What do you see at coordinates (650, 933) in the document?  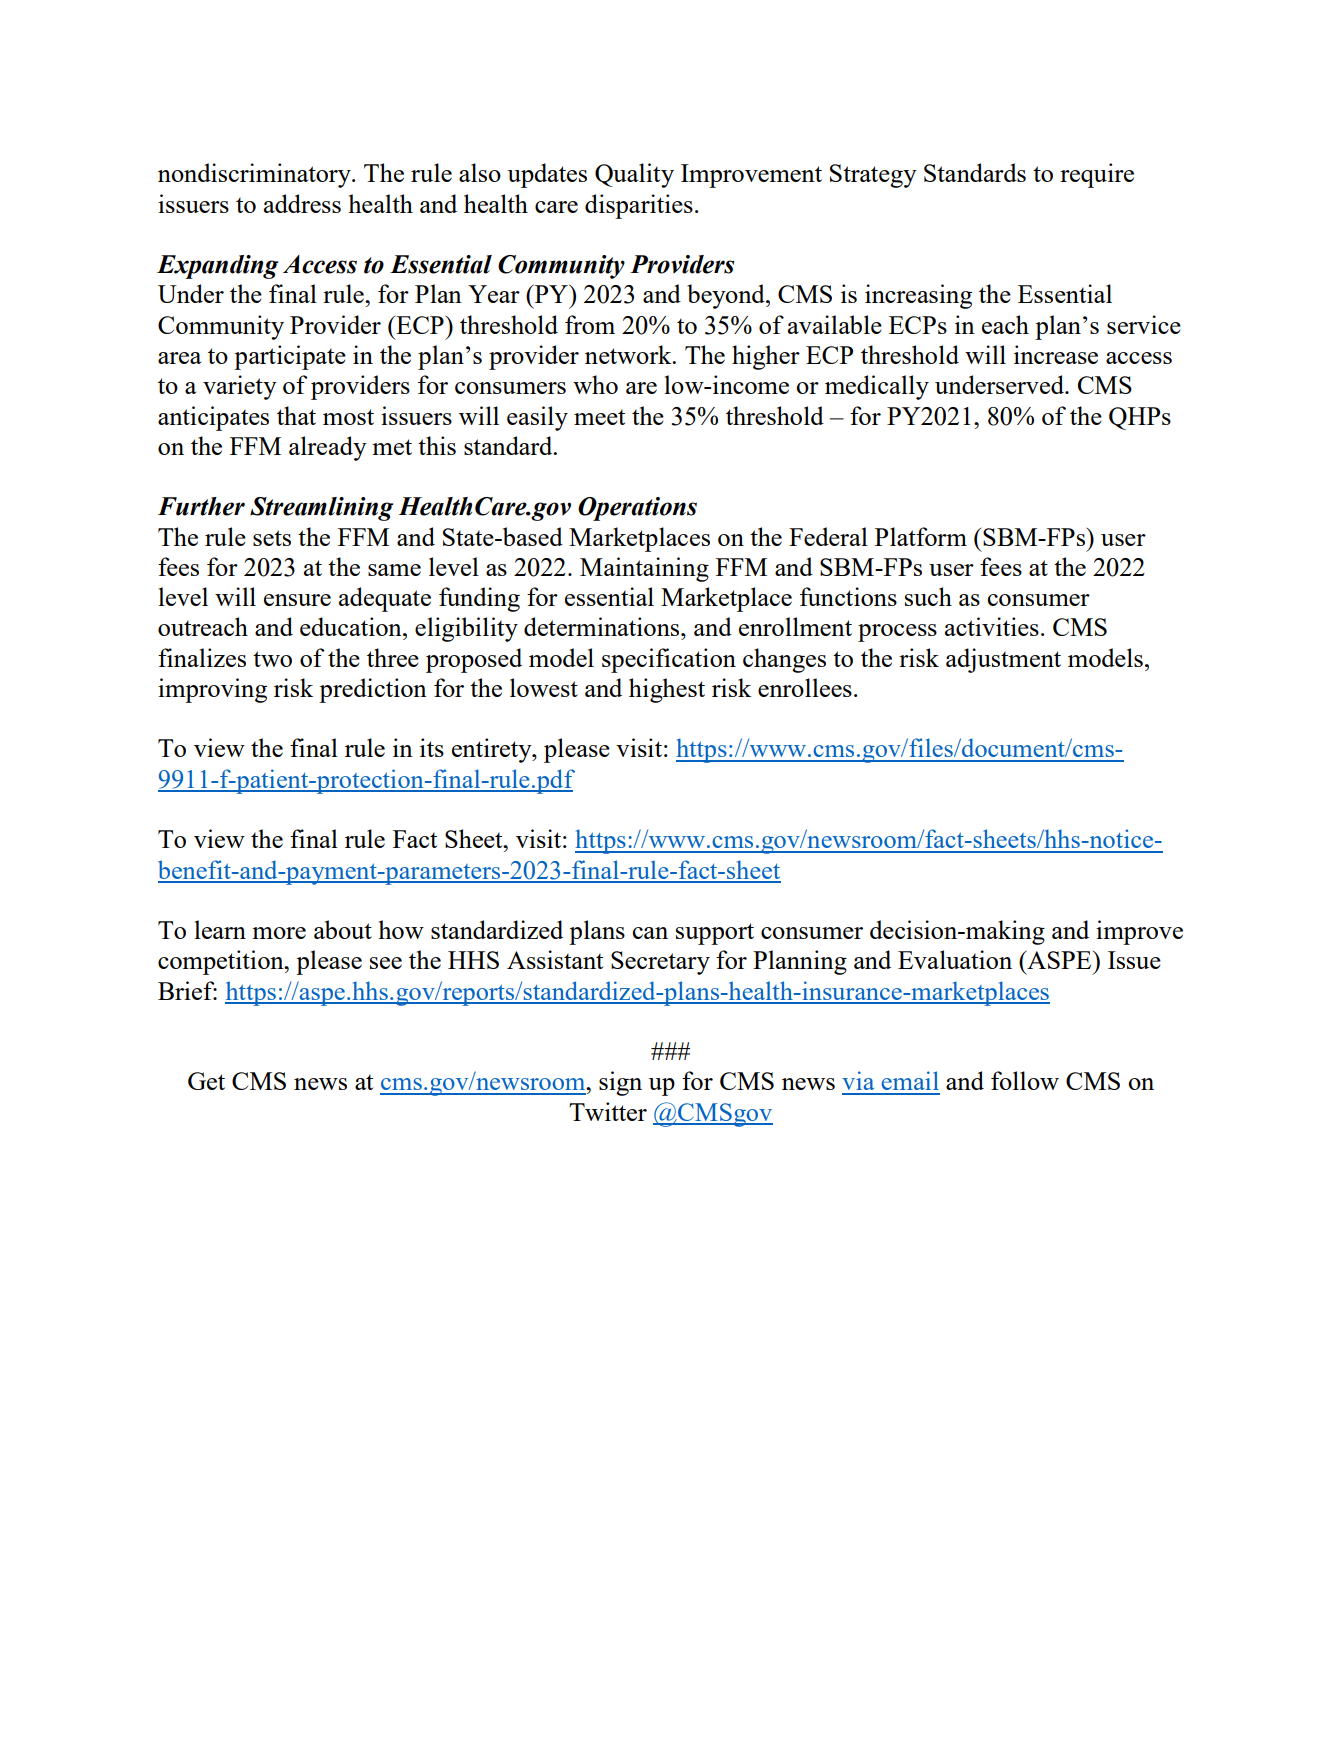 I see `can` at bounding box center [650, 933].
